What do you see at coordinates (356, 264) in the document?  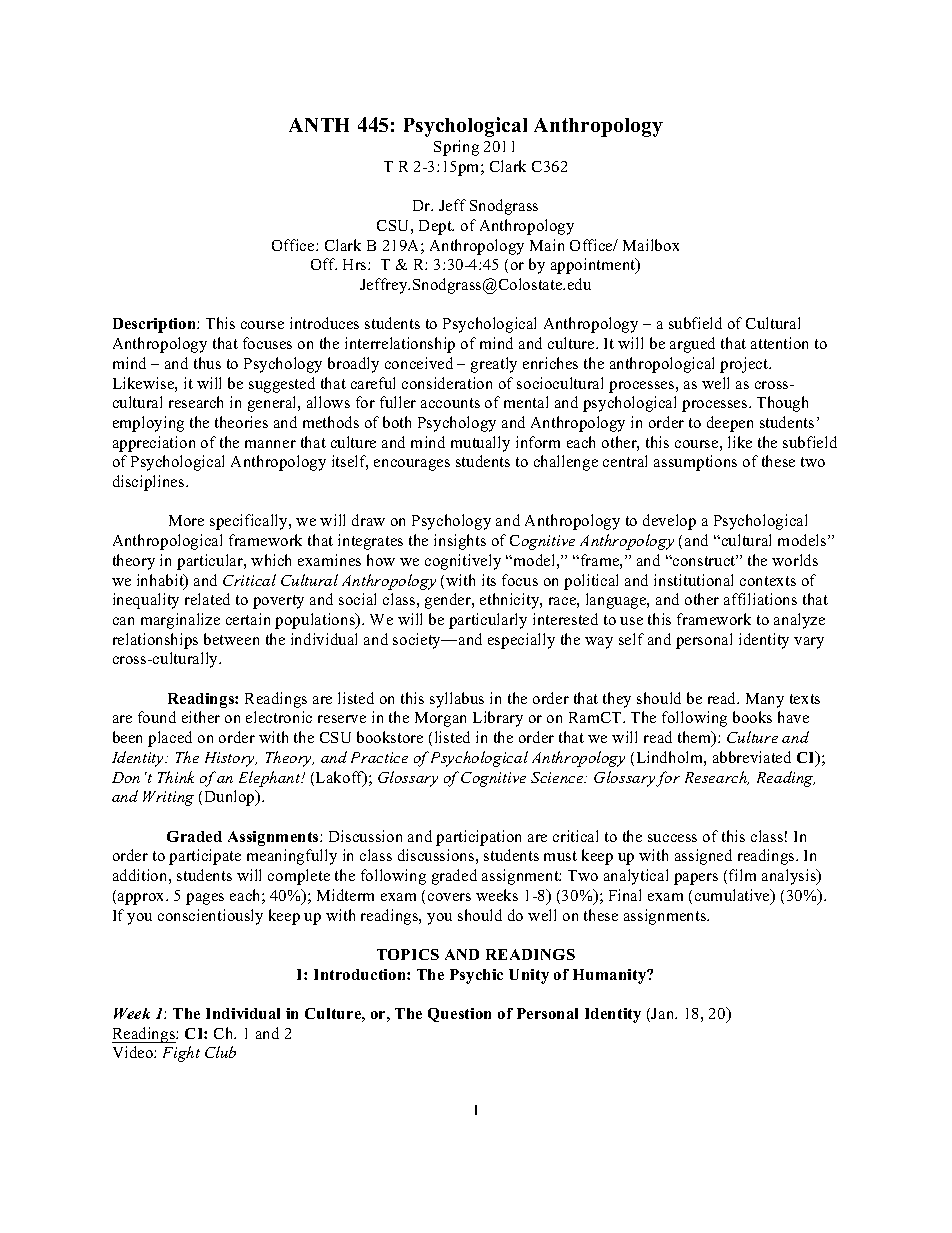 I see `Hrs` at bounding box center [356, 264].
